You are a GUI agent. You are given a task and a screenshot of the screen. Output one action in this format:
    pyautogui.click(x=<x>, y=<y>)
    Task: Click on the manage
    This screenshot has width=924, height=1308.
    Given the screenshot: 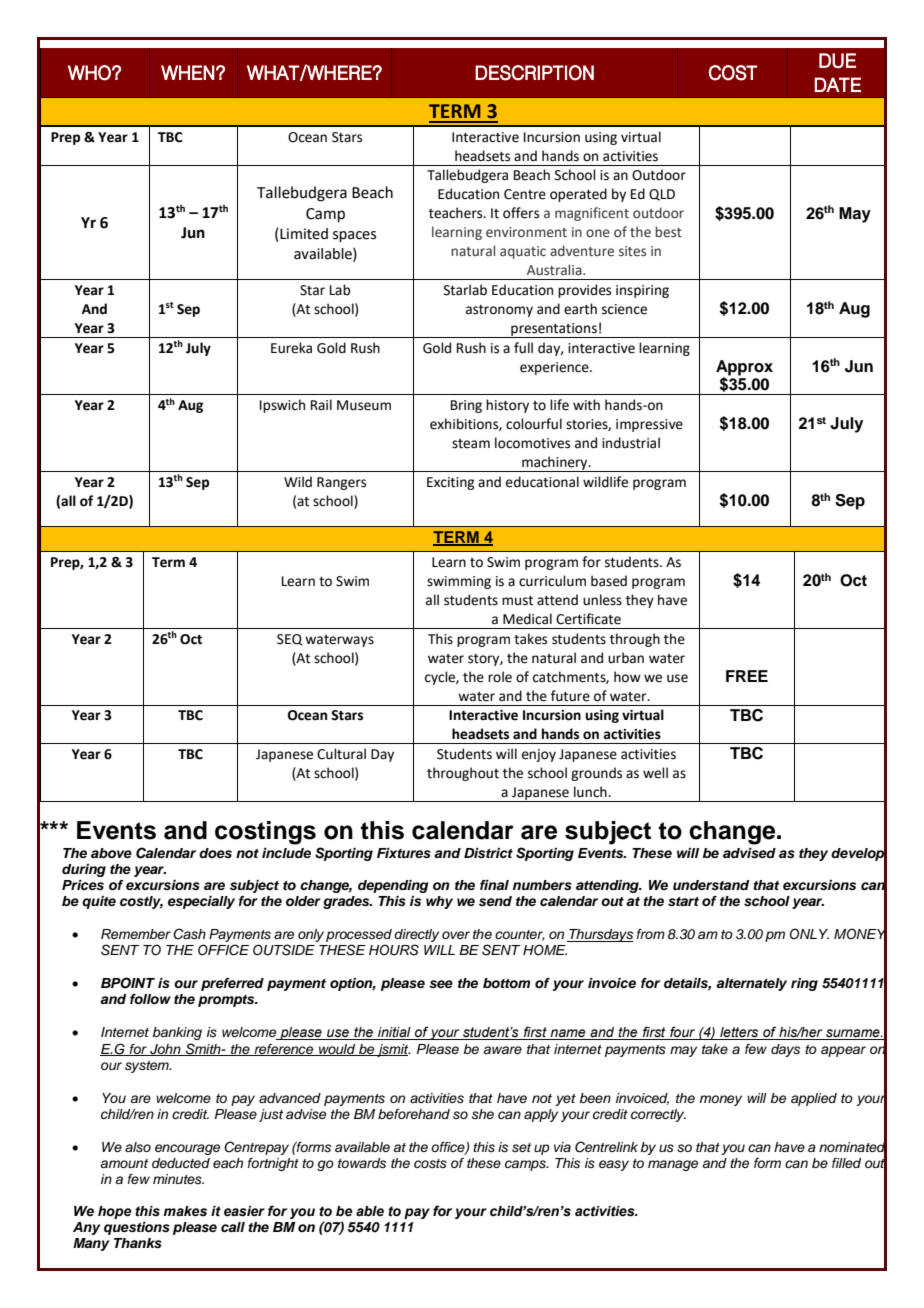 What is the action you would take?
    pyautogui.click(x=673, y=1165)
